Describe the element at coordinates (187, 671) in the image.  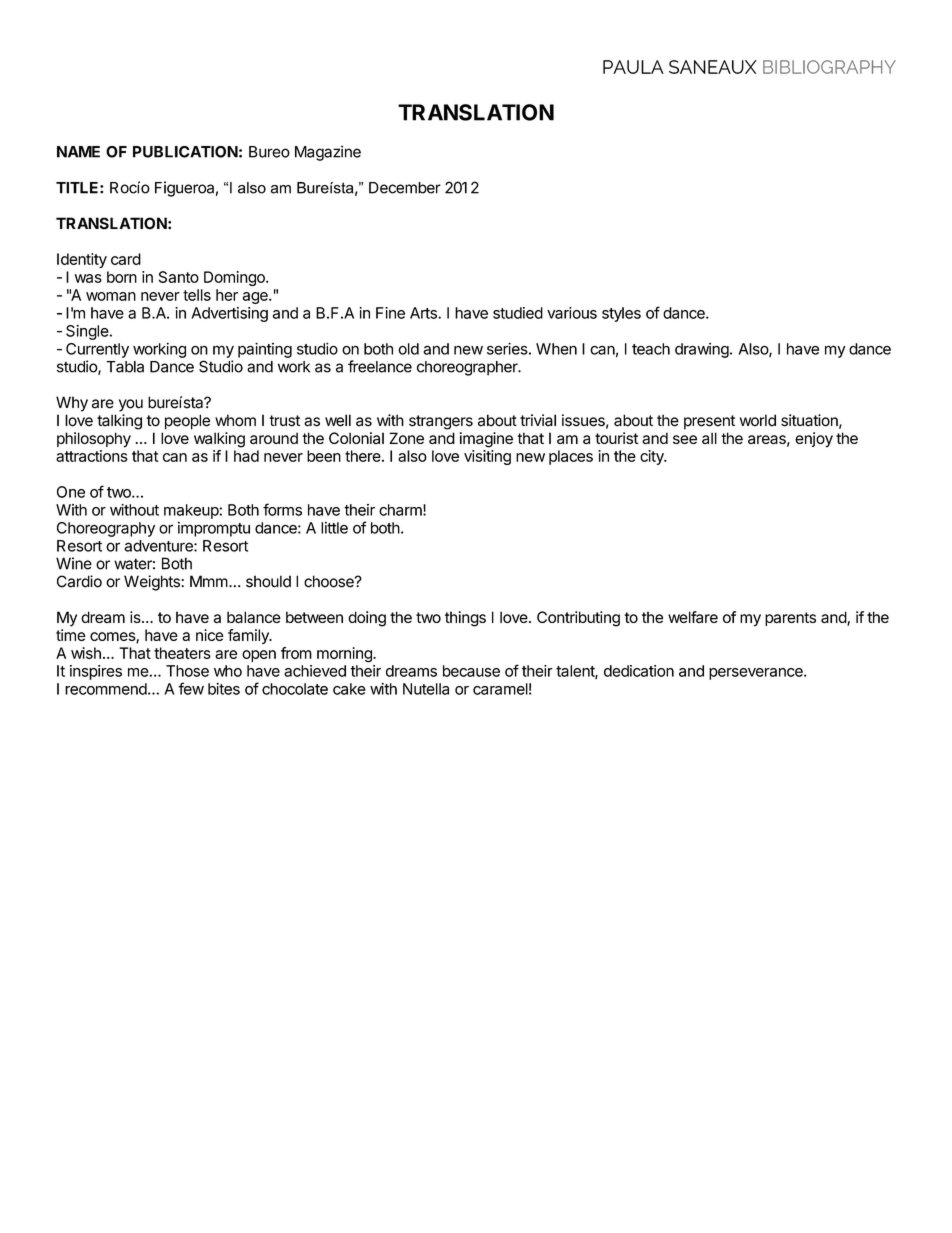
I see `Those` at that location.
